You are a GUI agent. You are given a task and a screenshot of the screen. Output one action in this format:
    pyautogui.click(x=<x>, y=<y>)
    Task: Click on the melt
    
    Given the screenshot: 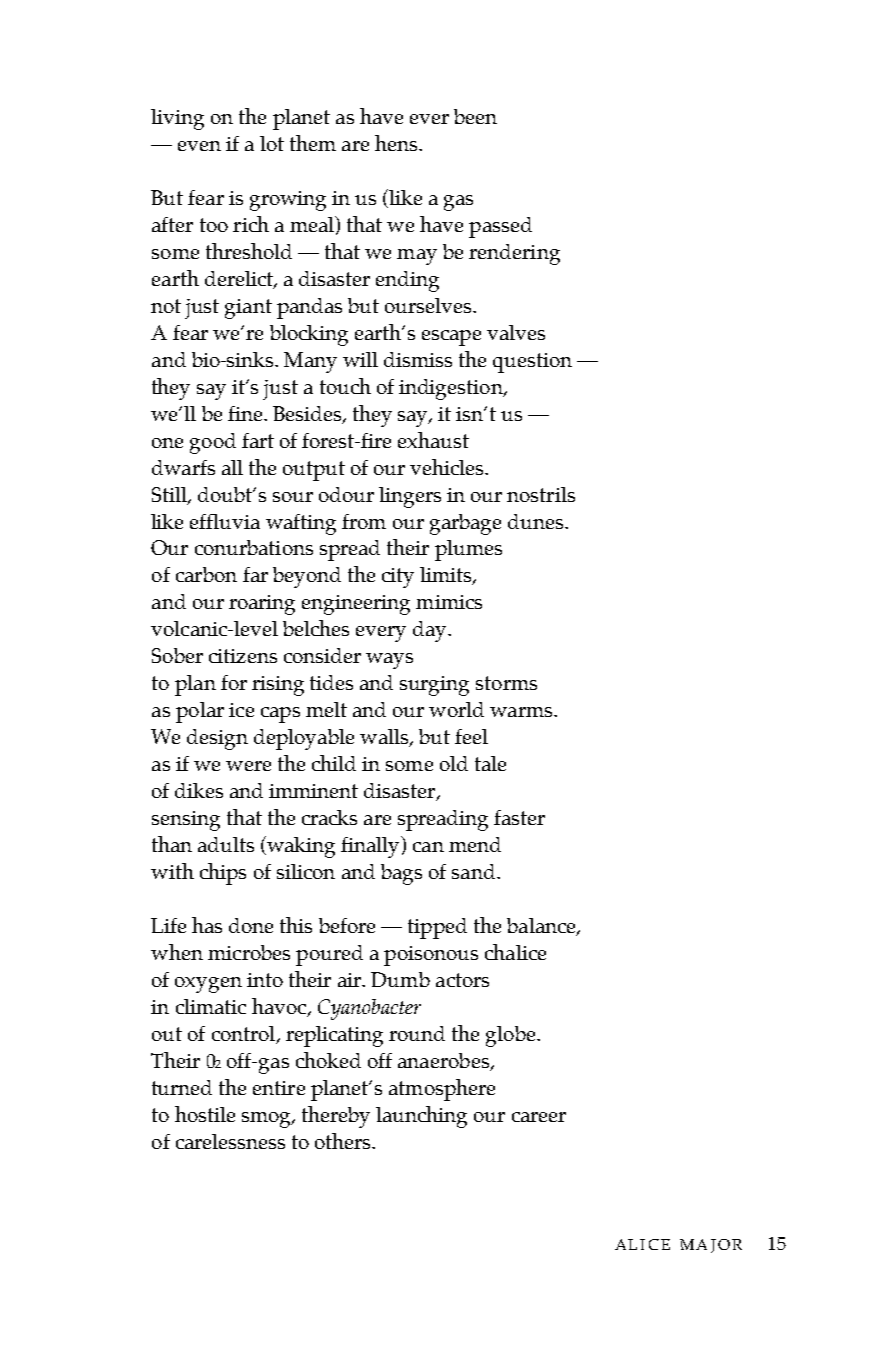 What is the action you would take?
    pyautogui.click(x=326, y=709)
